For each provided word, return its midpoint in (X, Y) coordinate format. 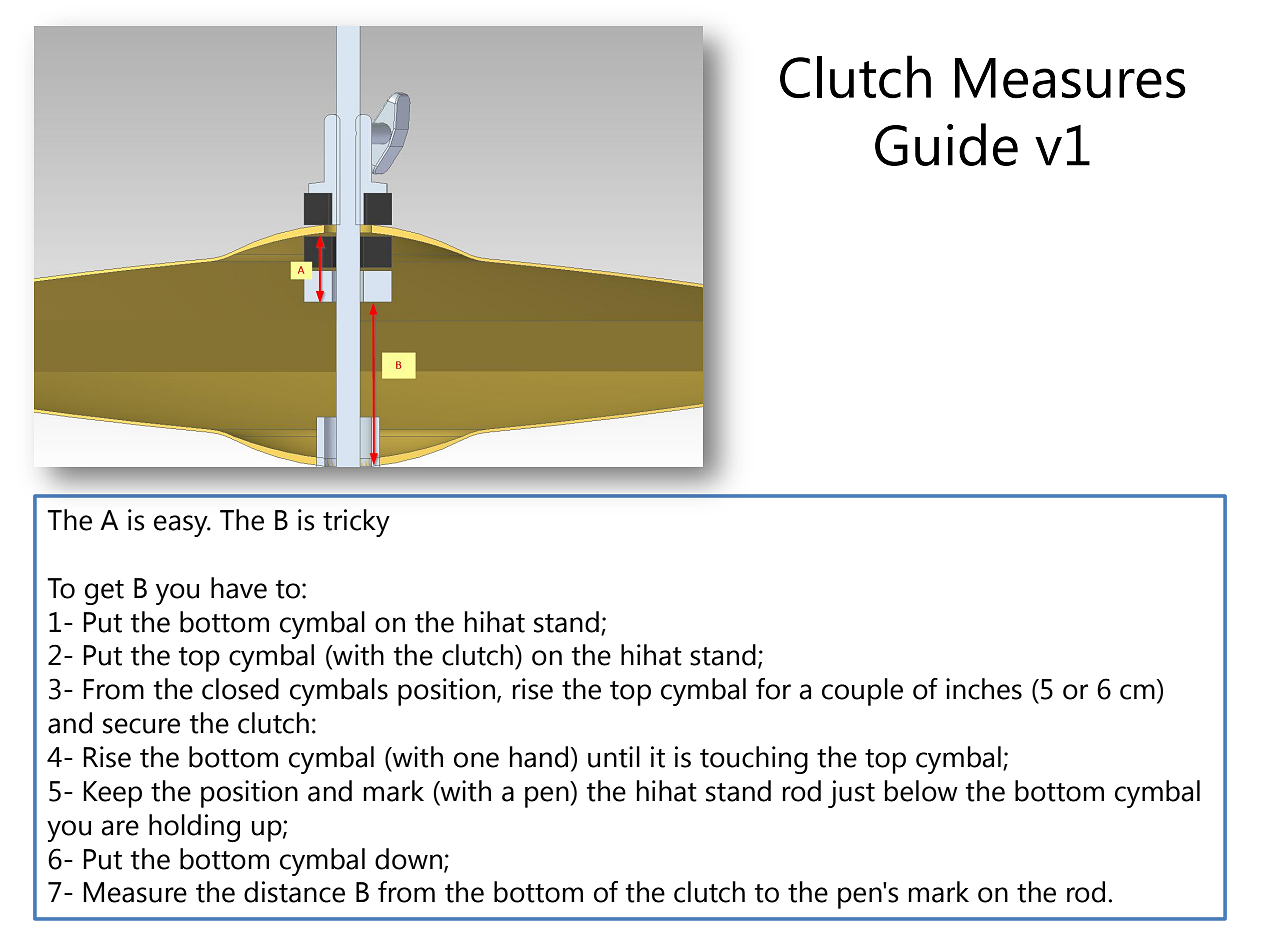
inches (984, 689)
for (773, 689)
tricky (356, 523)
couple (862, 692)
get (104, 592)
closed (240, 689)
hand (539, 757)
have (239, 588)
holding (194, 828)
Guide (946, 144)
